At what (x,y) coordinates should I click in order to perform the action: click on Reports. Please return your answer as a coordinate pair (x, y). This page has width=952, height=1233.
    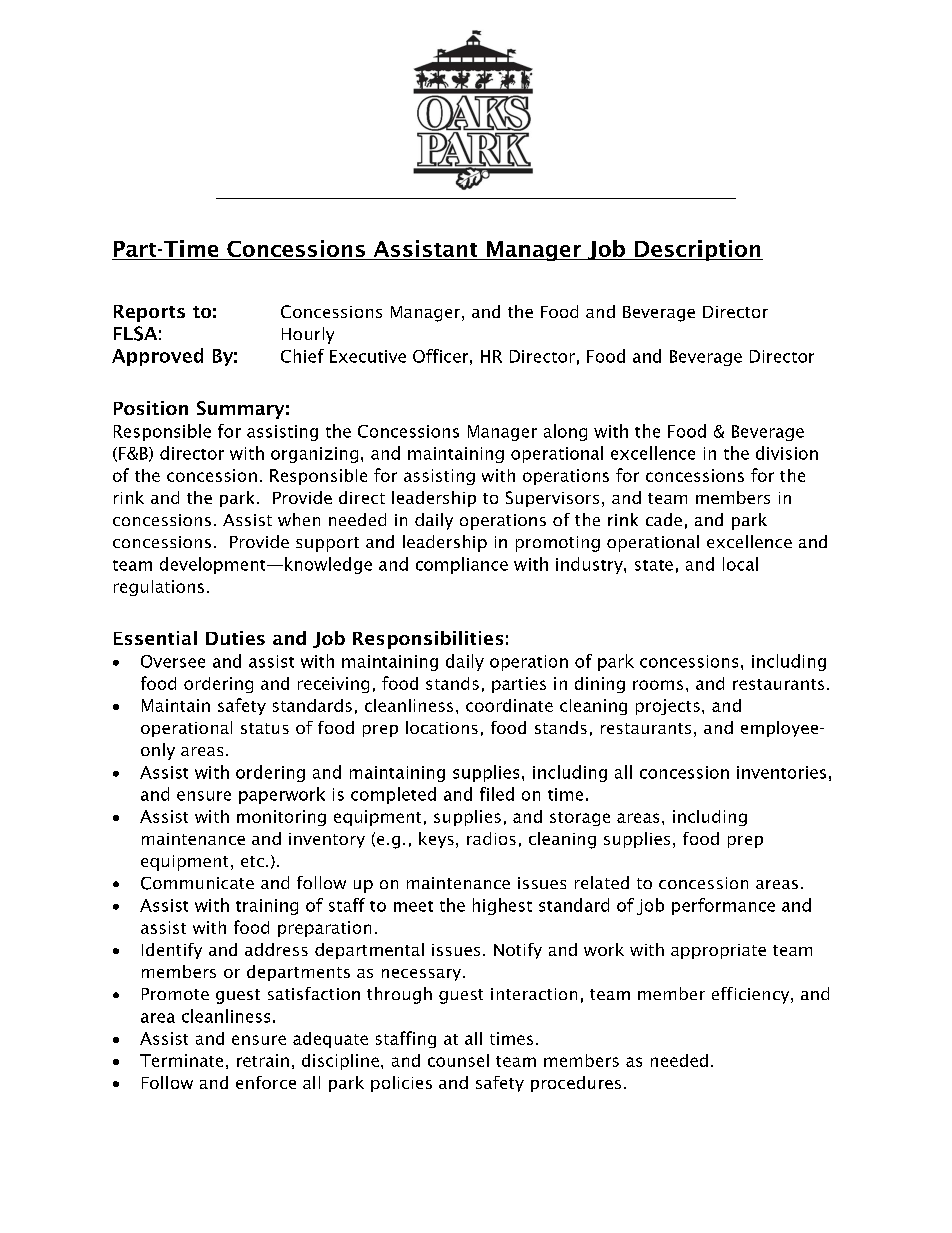
    Looking at the image, I should click on (149, 313).
